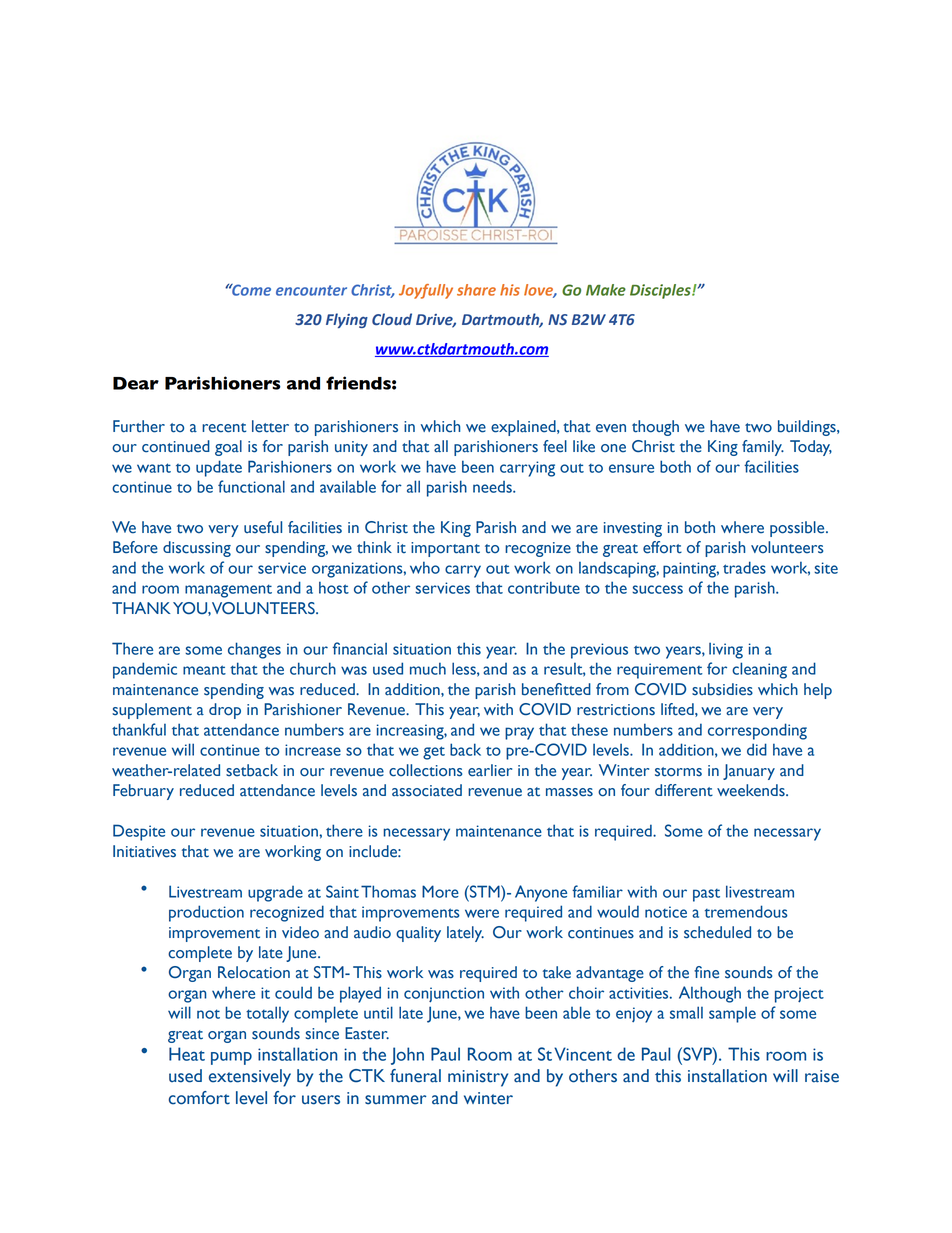  What do you see at coordinates (250, 1078) in the screenshot?
I see `extensively` at bounding box center [250, 1078].
